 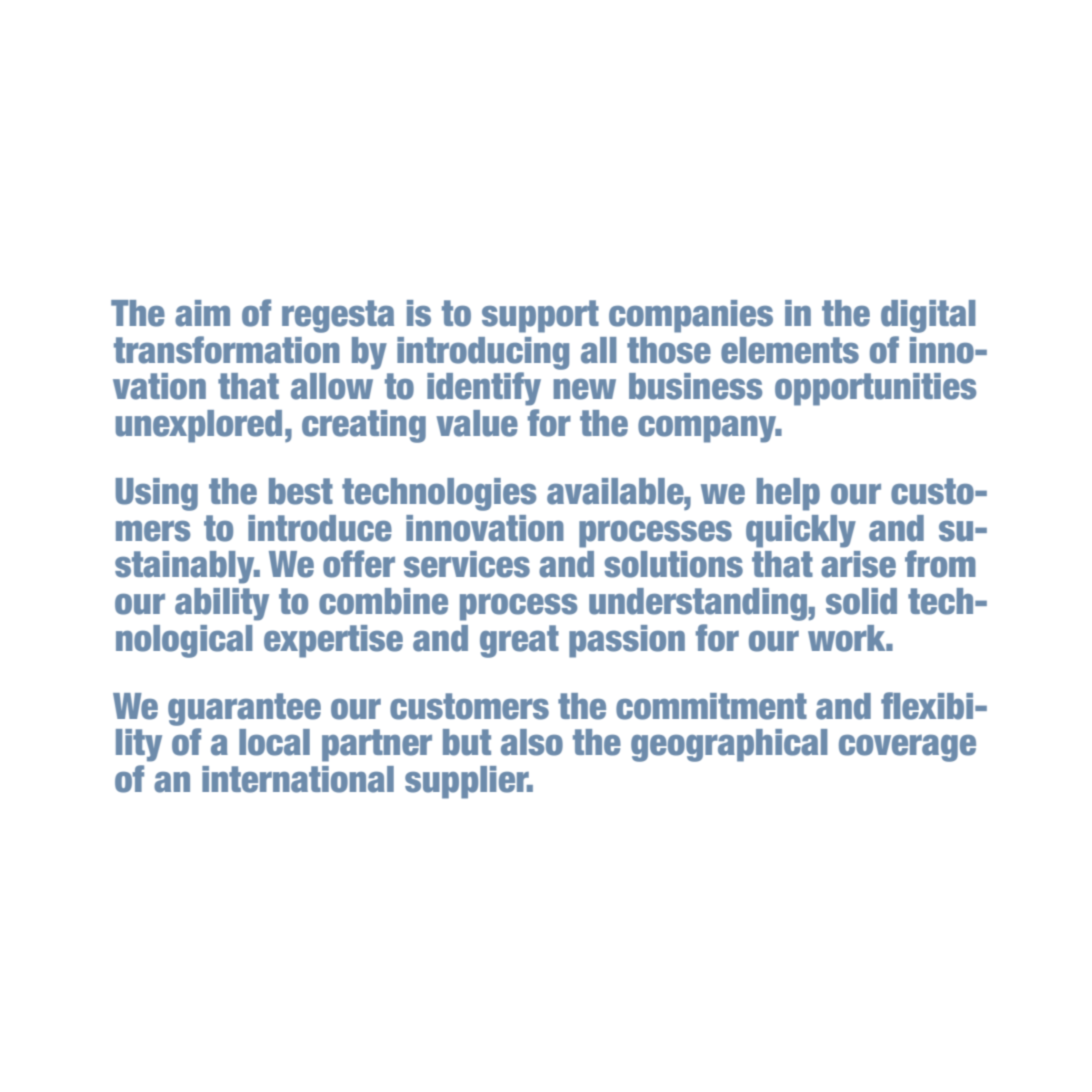 What do you see at coordinates (301, 491) in the screenshot?
I see `best` at bounding box center [301, 491].
